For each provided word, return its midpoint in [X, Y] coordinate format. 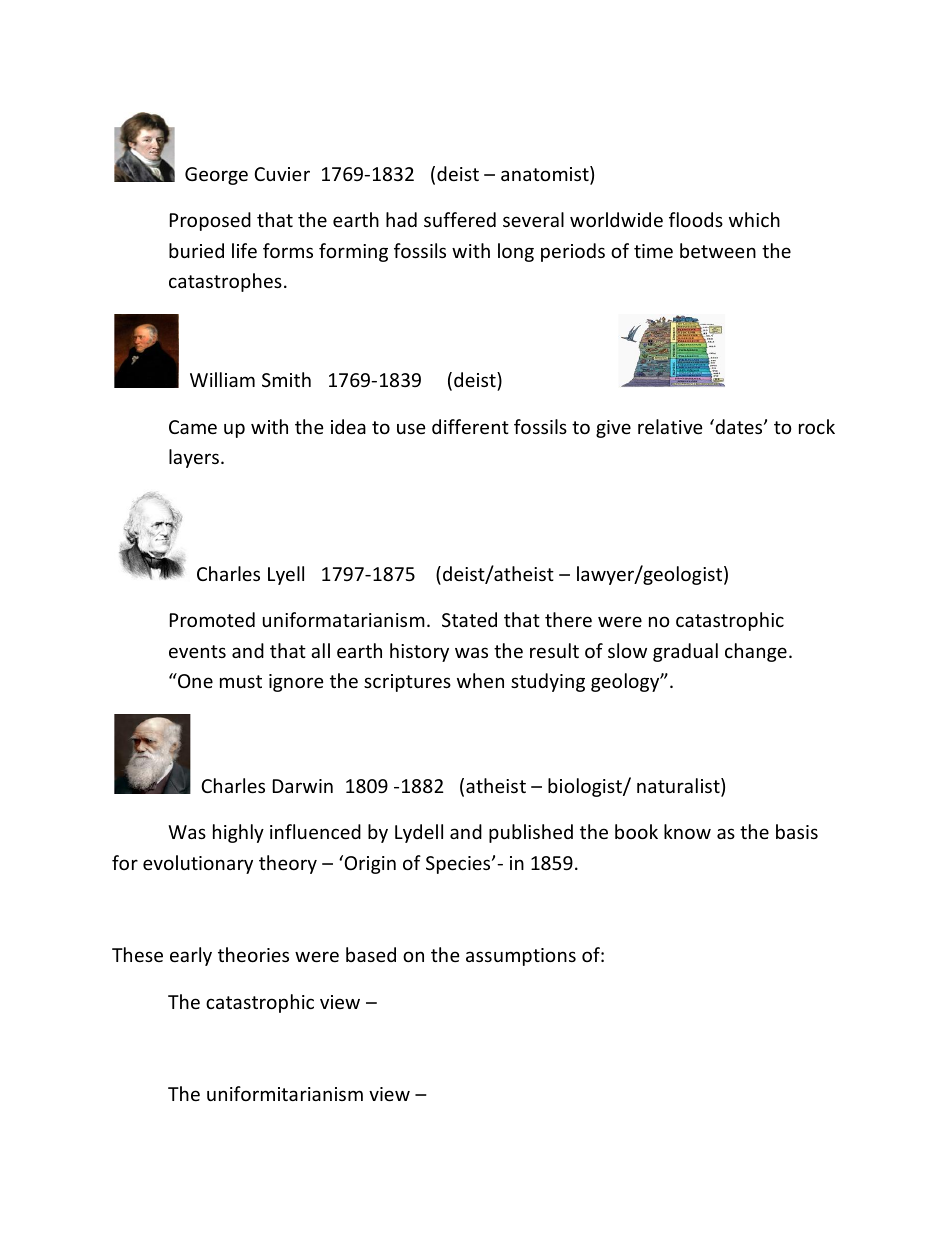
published [531, 833]
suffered [460, 219]
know [687, 831]
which [754, 219]
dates [739, 426]
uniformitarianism [285, 1093]
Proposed [210, 221]
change [756, 652]
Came [193, 427]
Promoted [212, 619]
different [470, 426]
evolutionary [198, 864]
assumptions [521, 957]
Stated [469, 619]
